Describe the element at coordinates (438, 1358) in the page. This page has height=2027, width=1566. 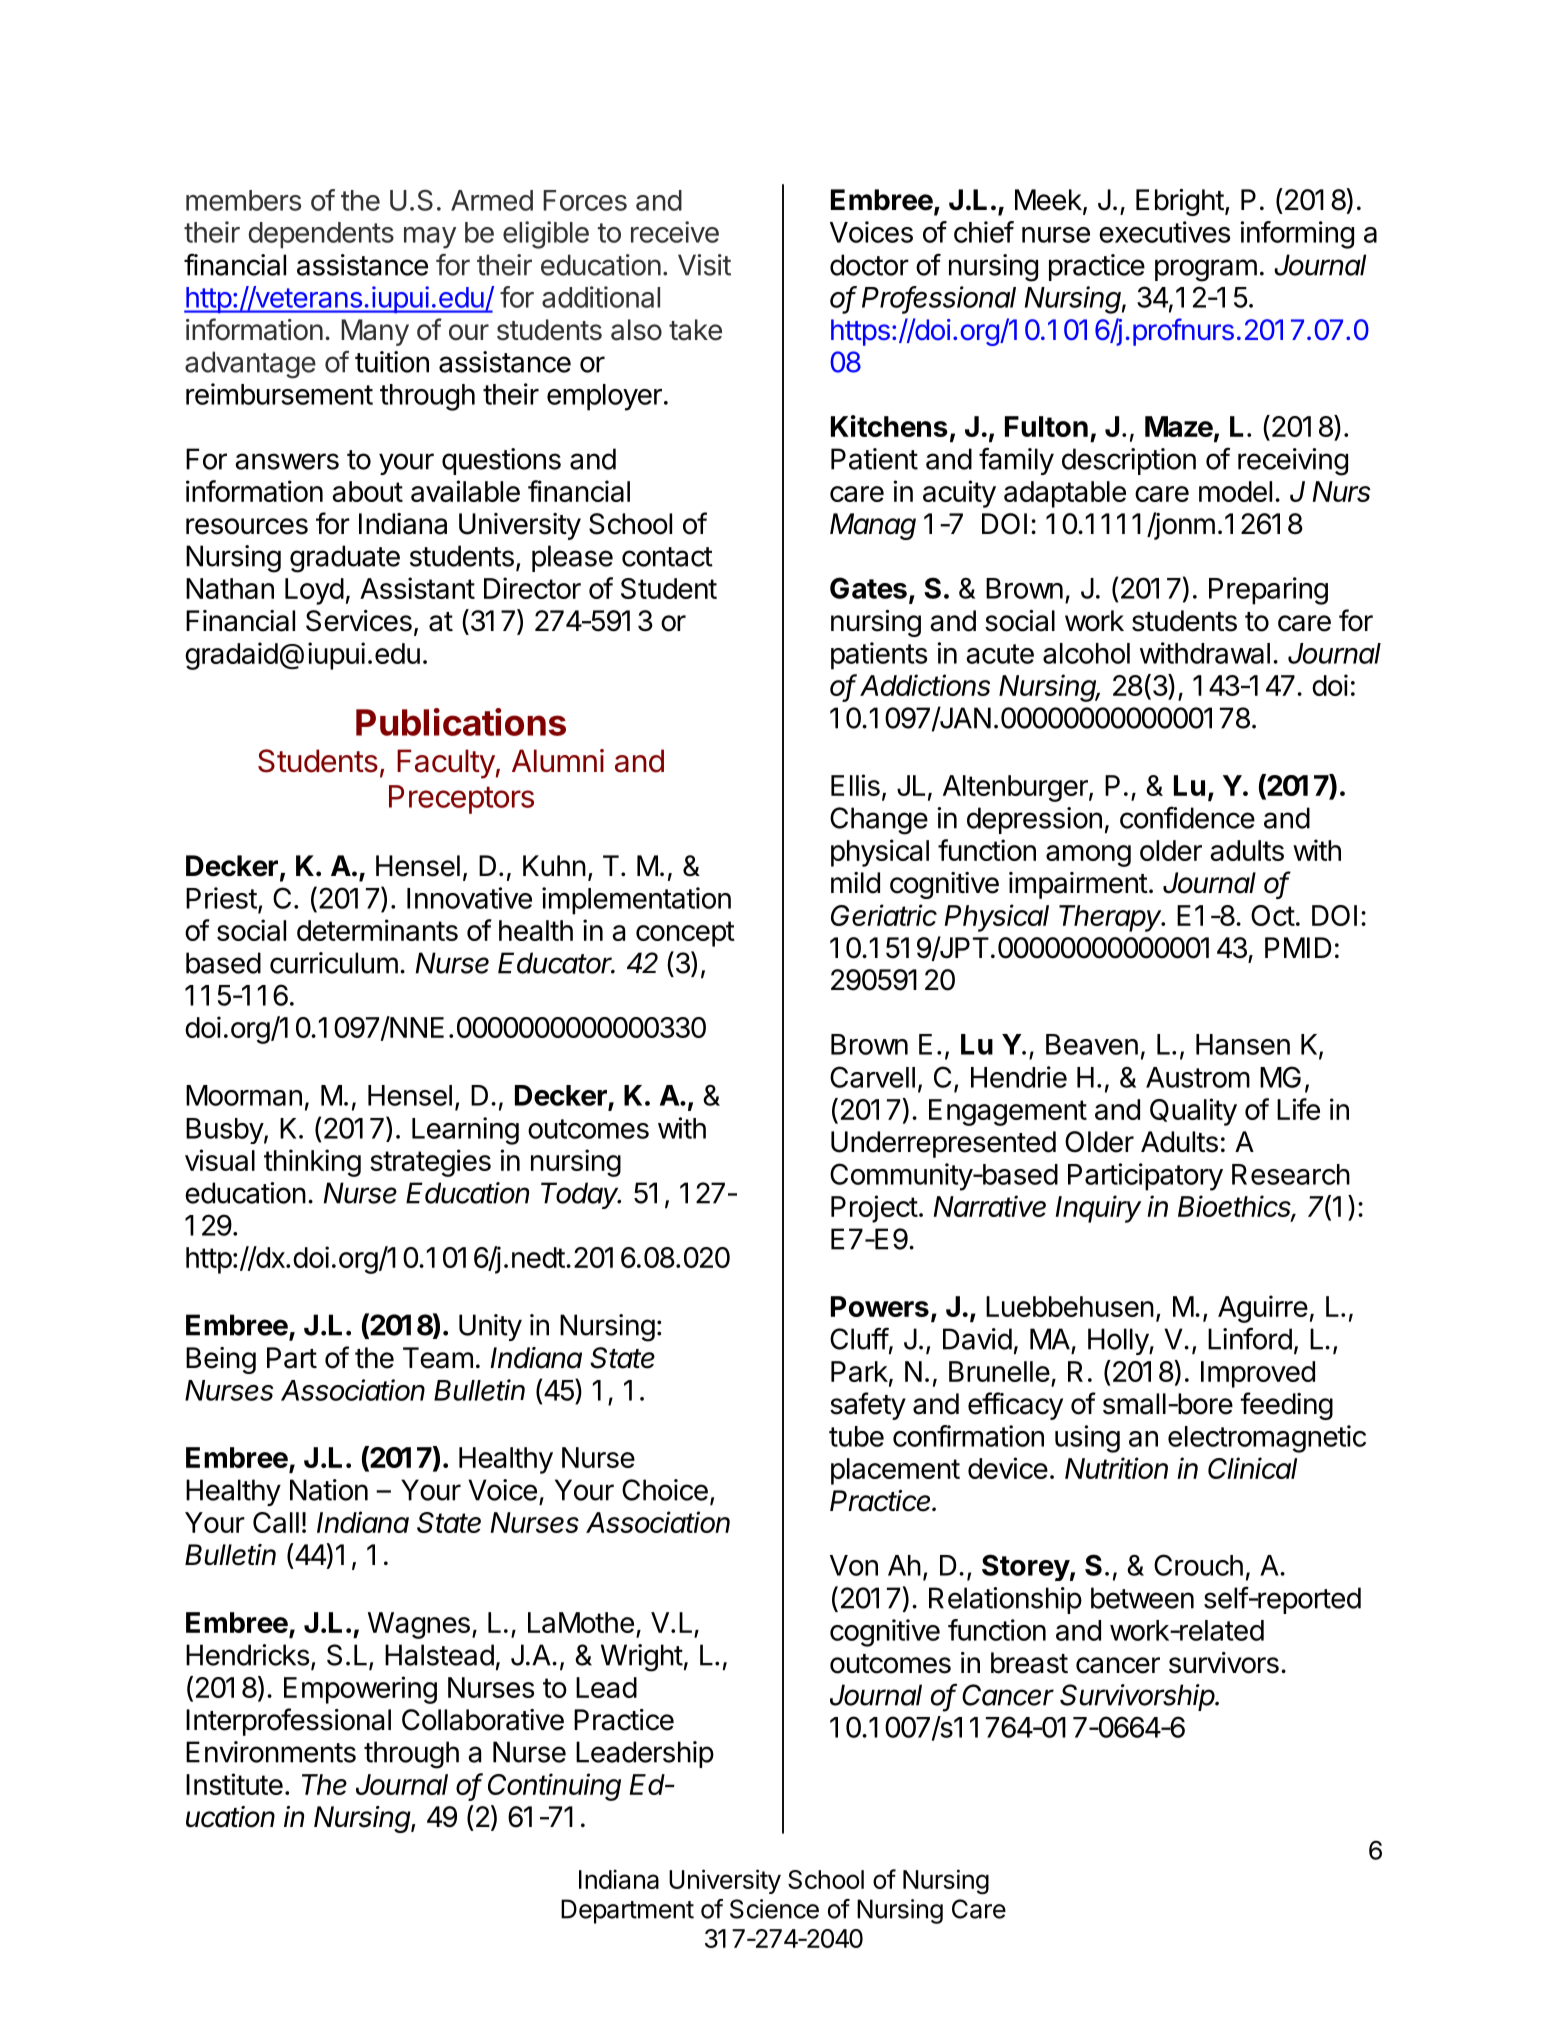
I see `Team` at that location.
